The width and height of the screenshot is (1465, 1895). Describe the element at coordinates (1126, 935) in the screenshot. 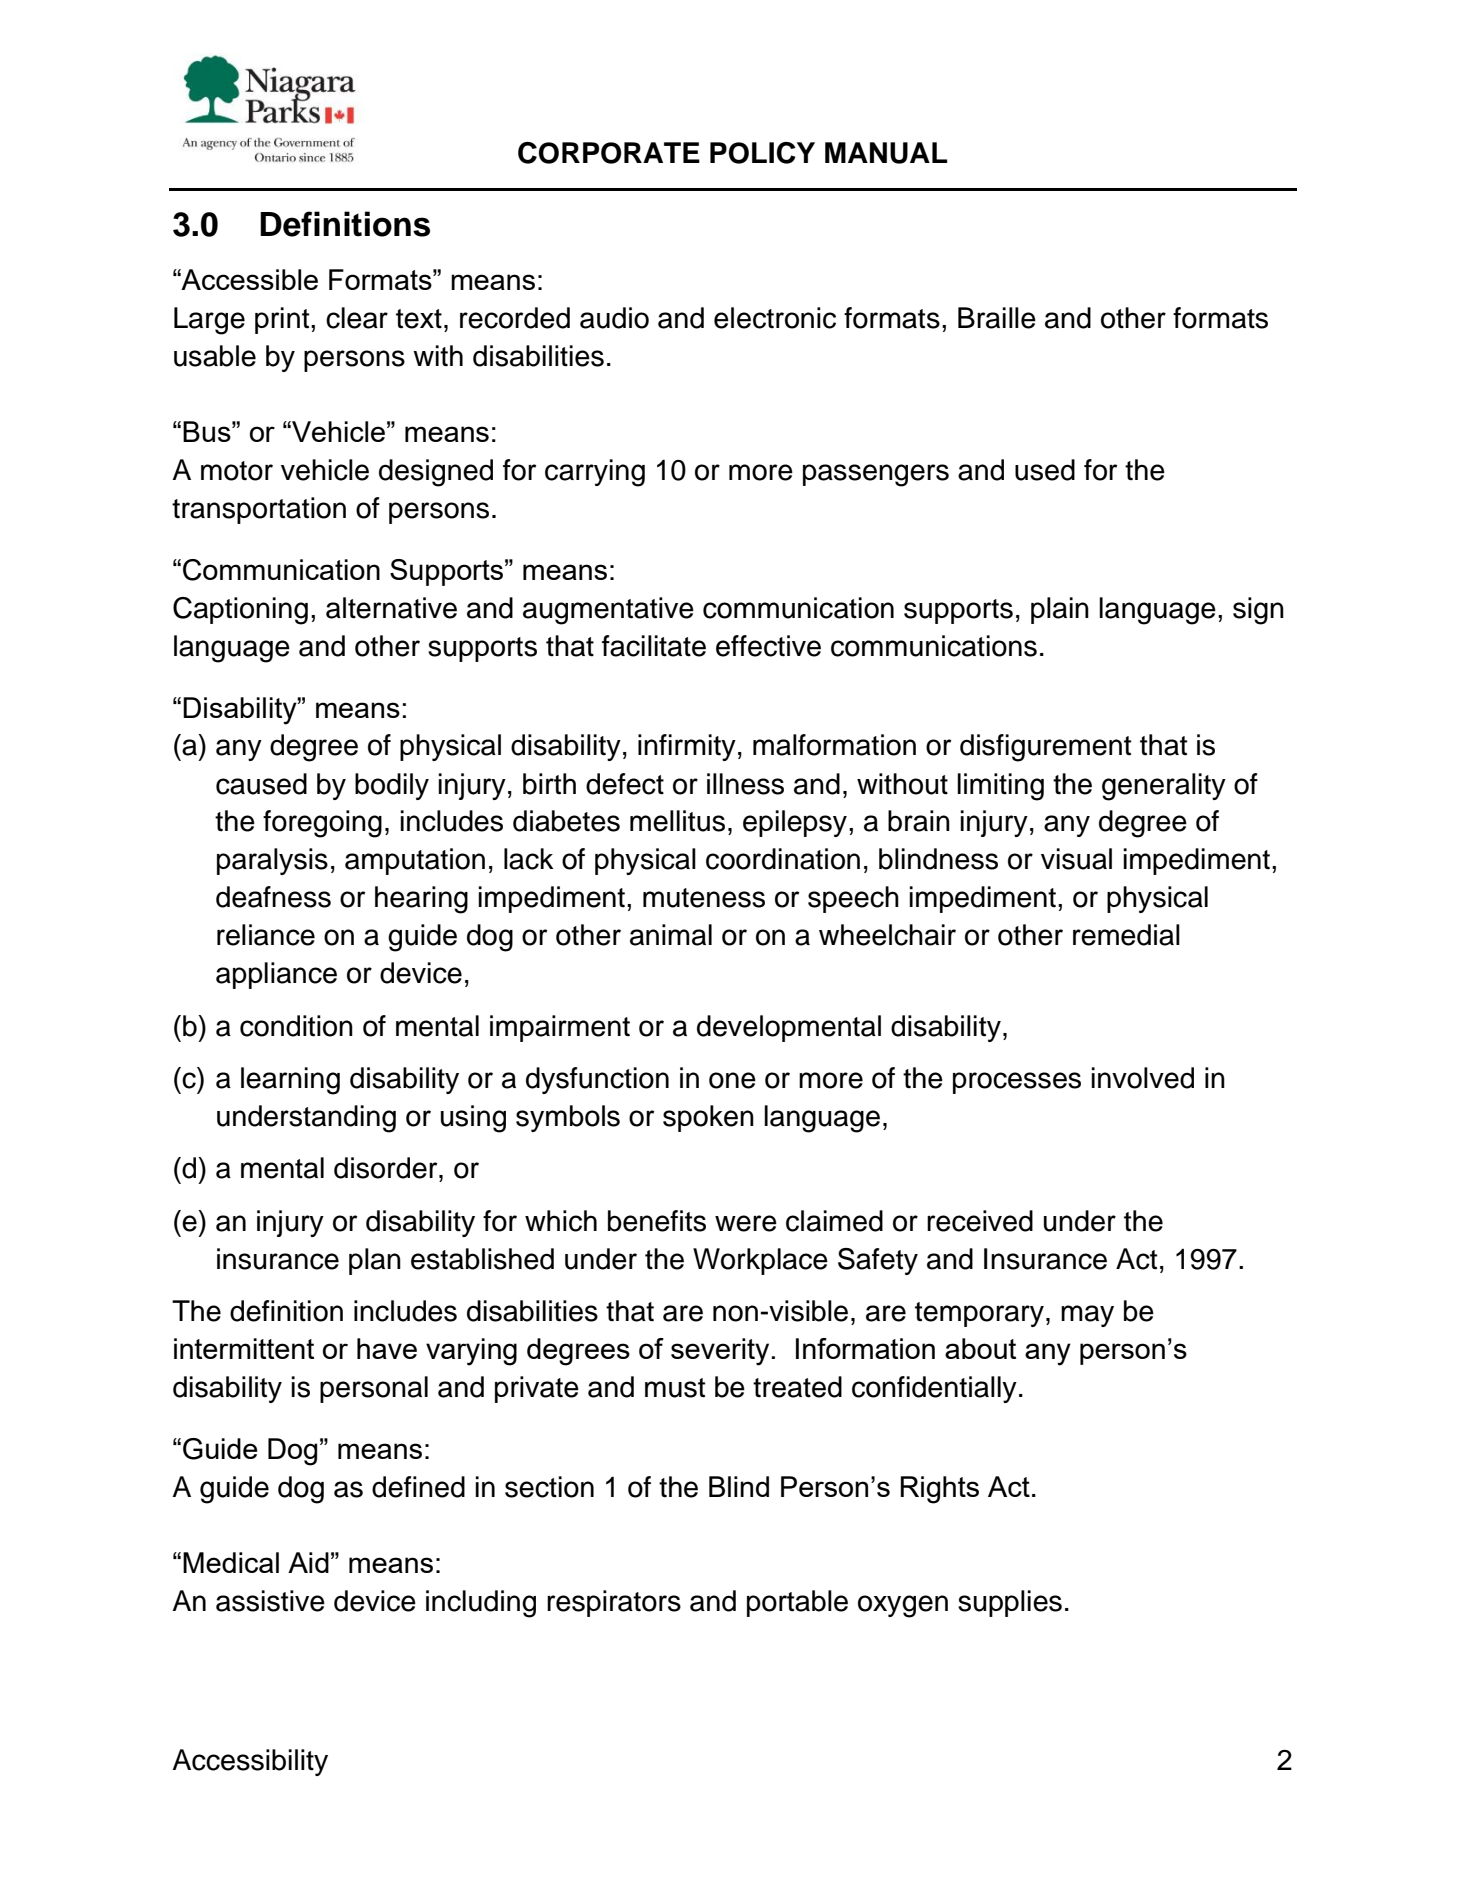

I see `remedial` at that location.
